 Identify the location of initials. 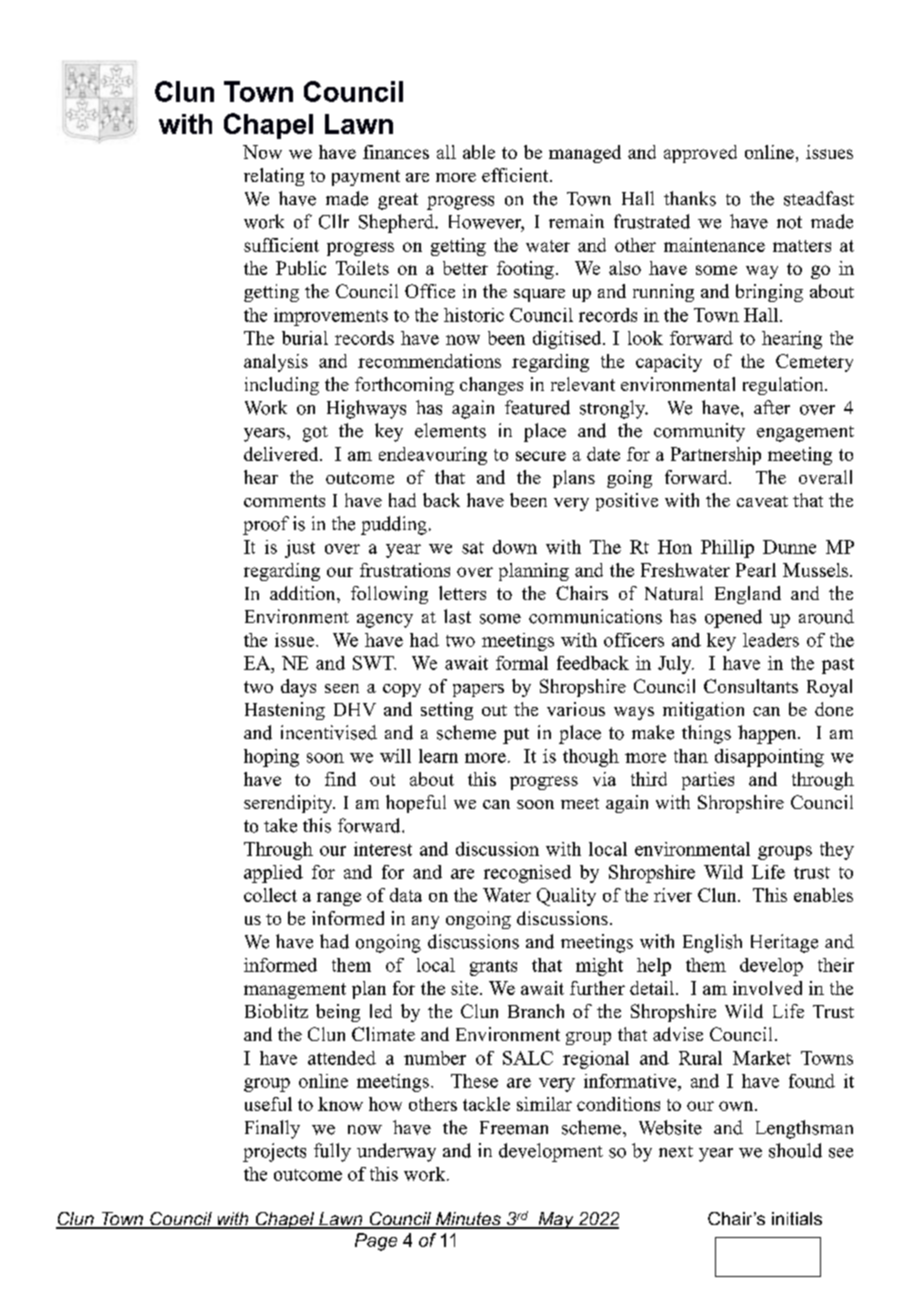
(797, 1218).
